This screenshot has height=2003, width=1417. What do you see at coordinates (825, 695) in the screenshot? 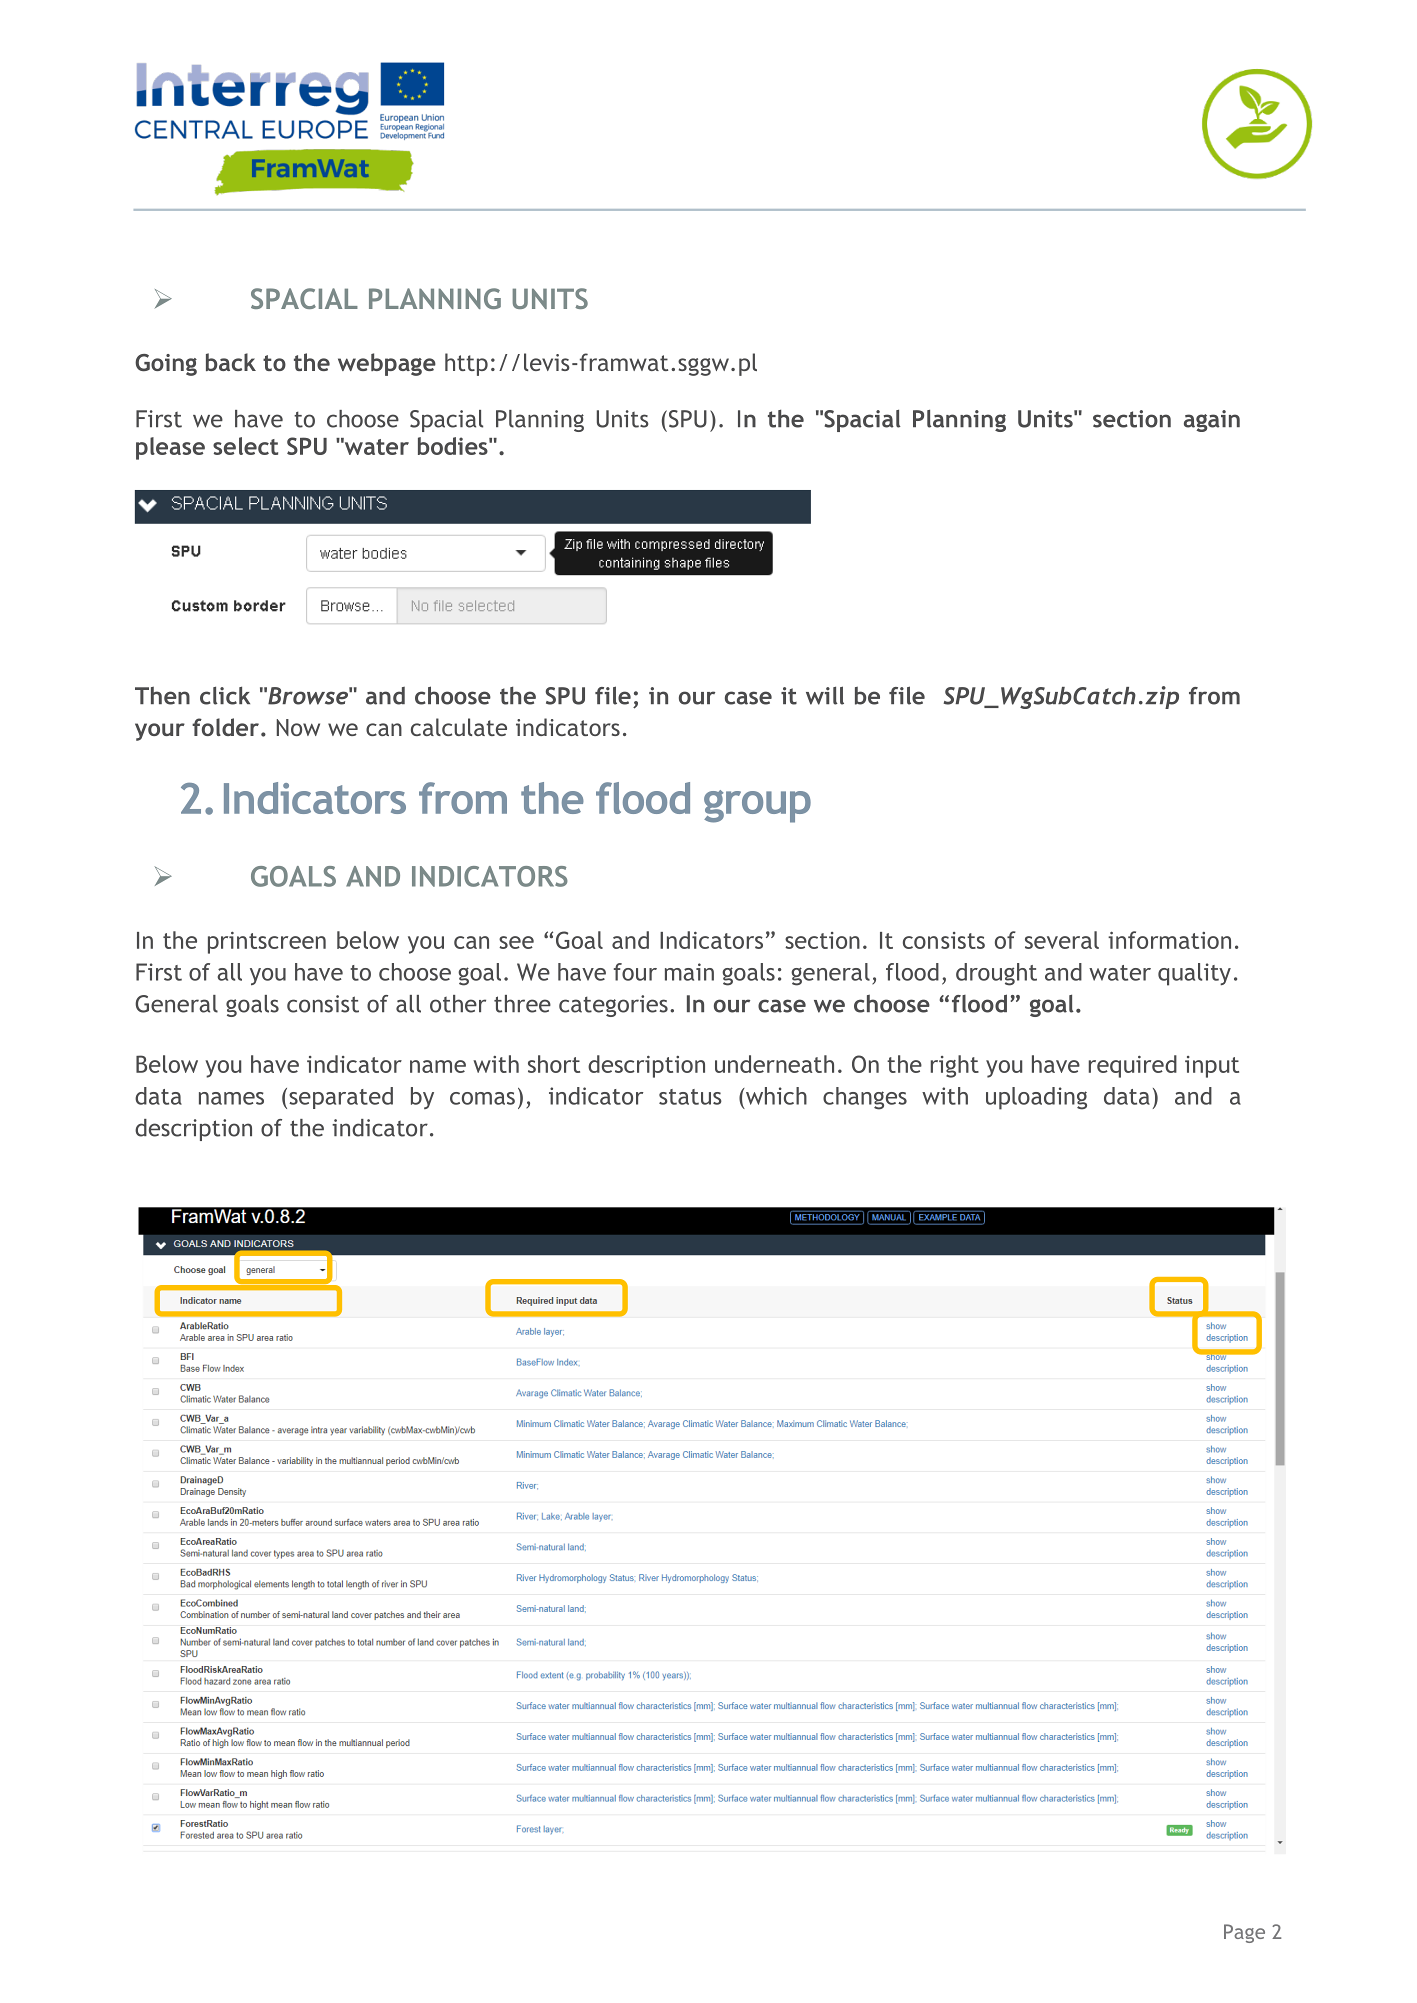
I see `will` at bounding box center [825, 695].
